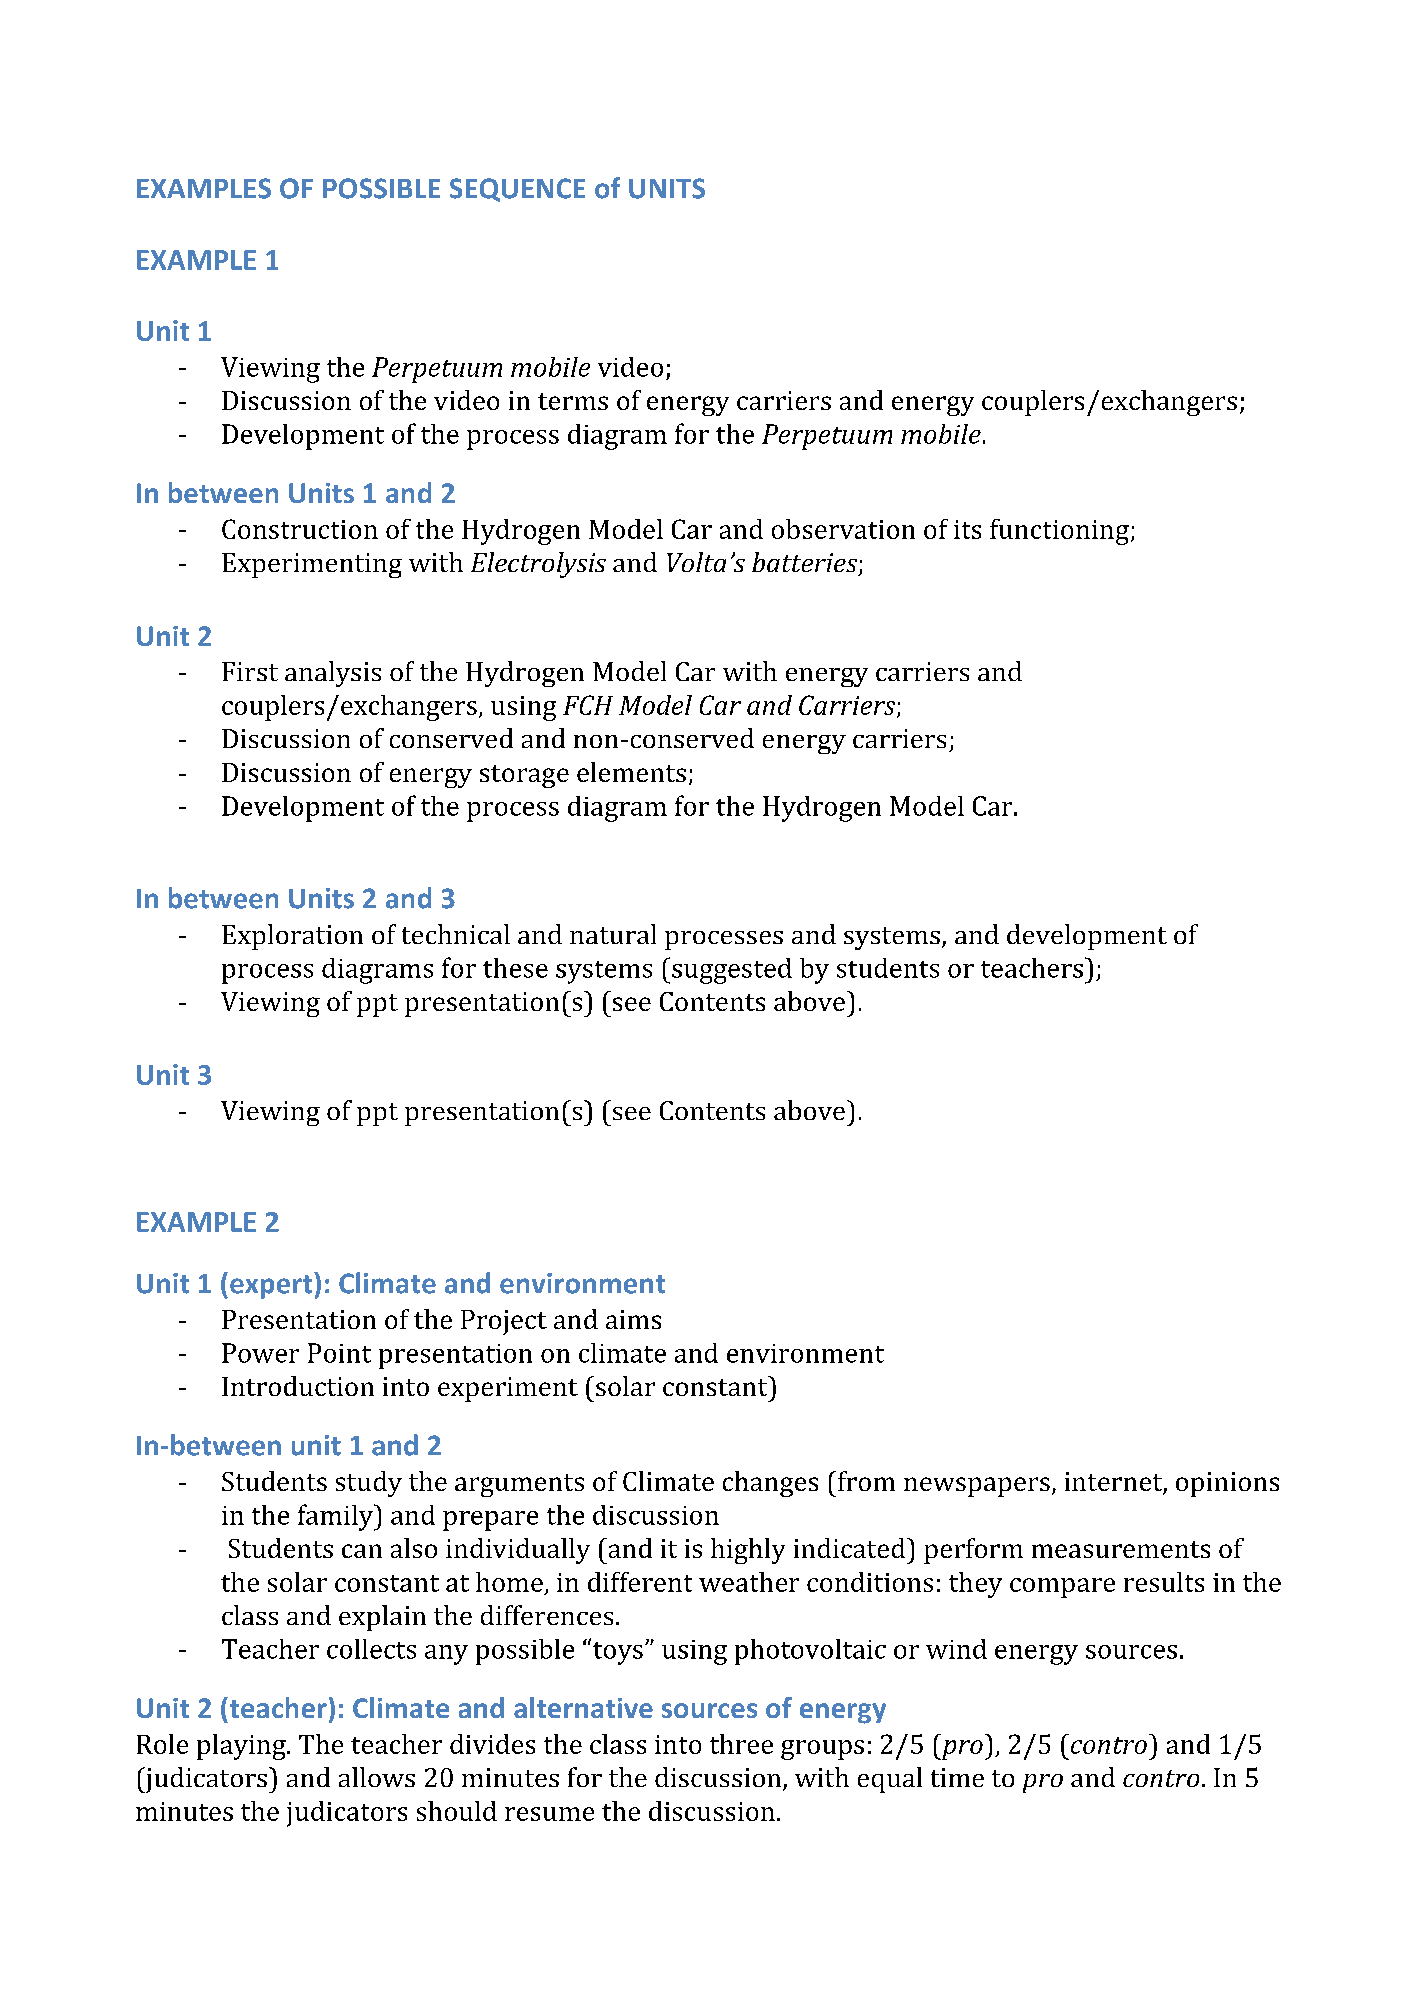 The width and height of the screenshot is (1417, 2006). Describe the element at coordinates (573, 401) in the screenshot. I see `terms` at that location.
